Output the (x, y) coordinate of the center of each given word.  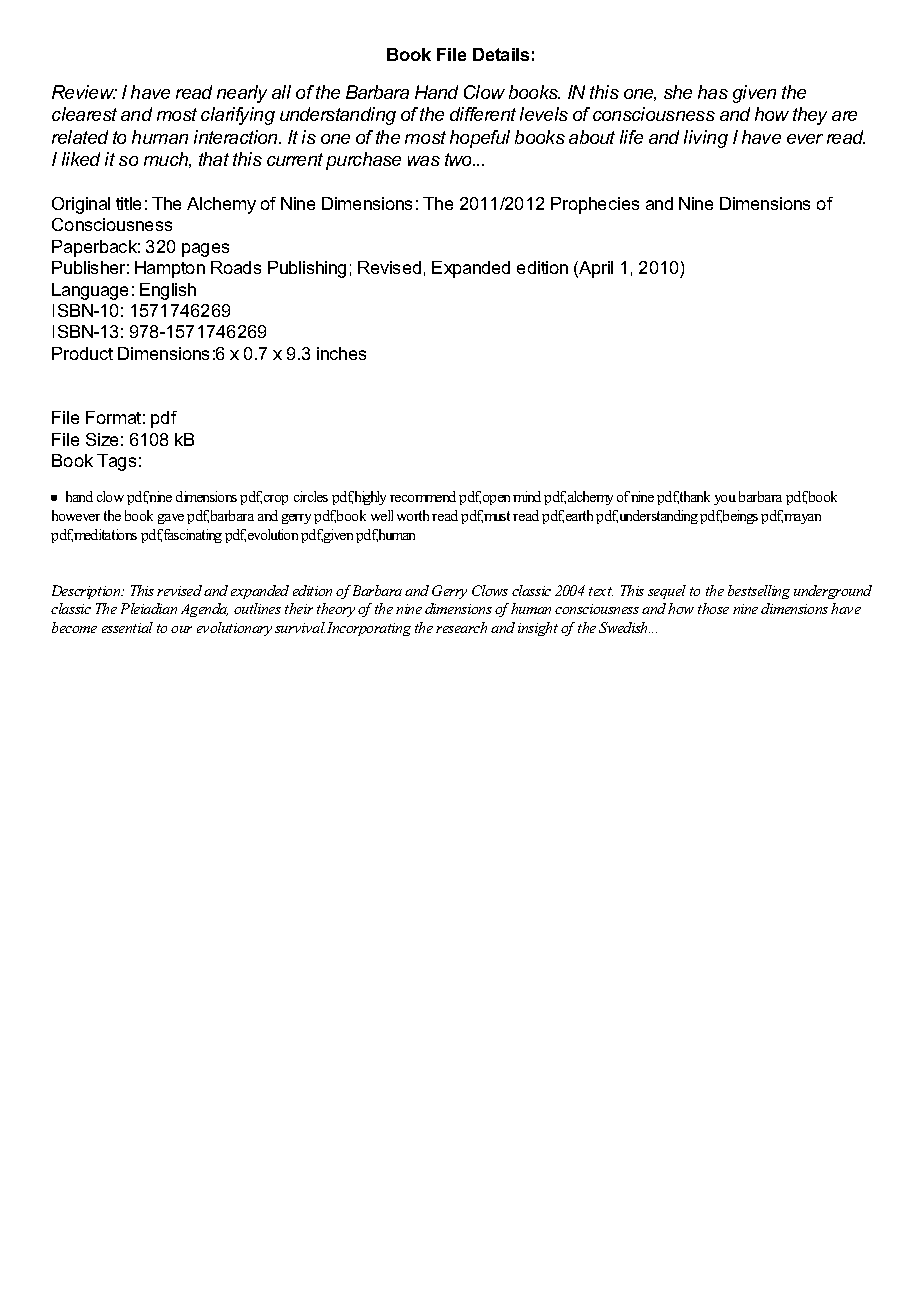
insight (538, 629)
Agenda (204, 610)
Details (501, 54)
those (713, 608)
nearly (242, 94)
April (595, 269)
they (810, 116)
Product (82, 353)
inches (341, 353)
